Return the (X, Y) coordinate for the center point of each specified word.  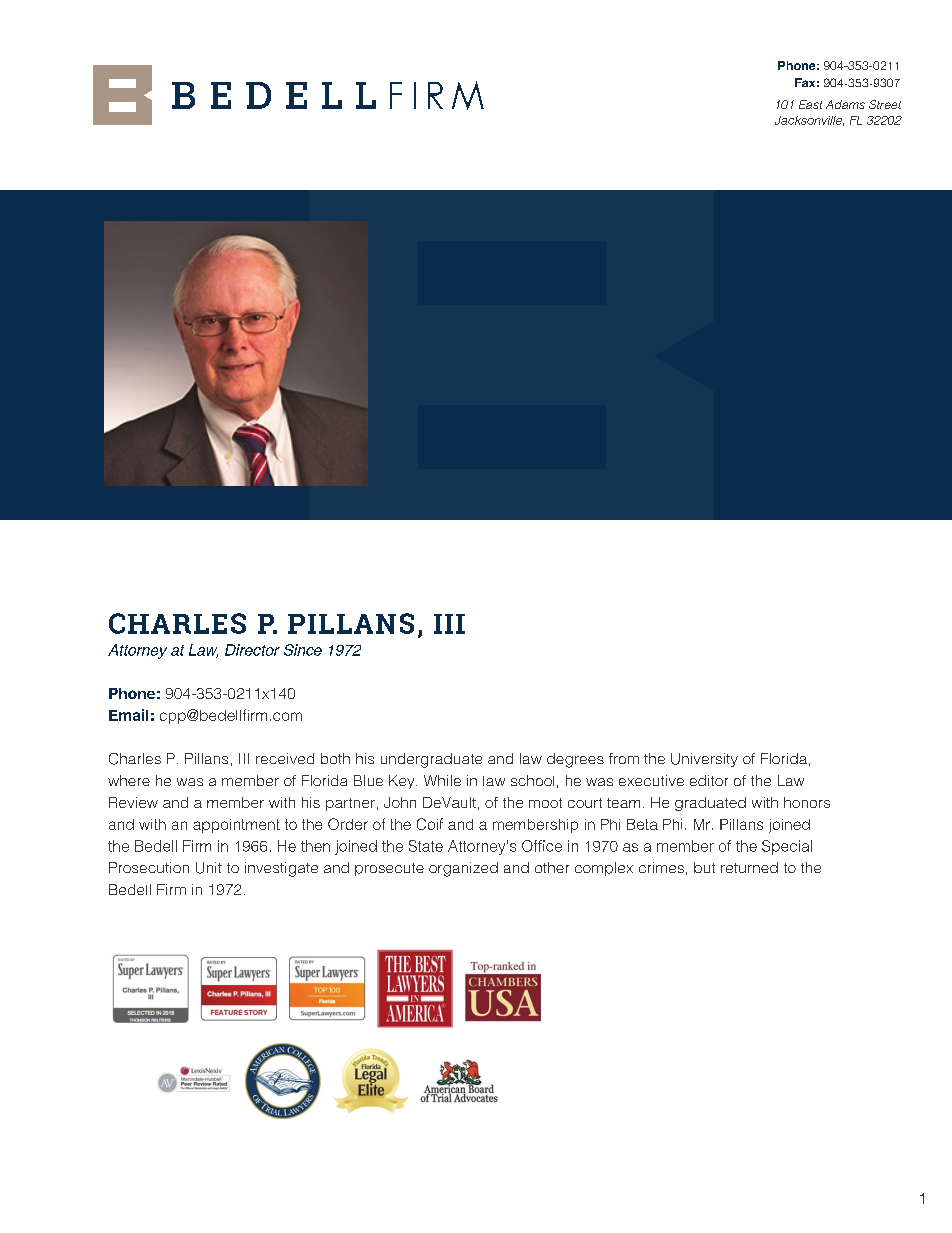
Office (542, 846)
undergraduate (431, 760)
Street (885, 104)
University (704, 760)
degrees (575, 760)
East (810, 104)
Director (252, 650)
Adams (845, 104)
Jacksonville (809, 121)
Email (128, 715)
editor (709, 780)
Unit (209, 868)
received (285, 758)
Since (303, 650)
